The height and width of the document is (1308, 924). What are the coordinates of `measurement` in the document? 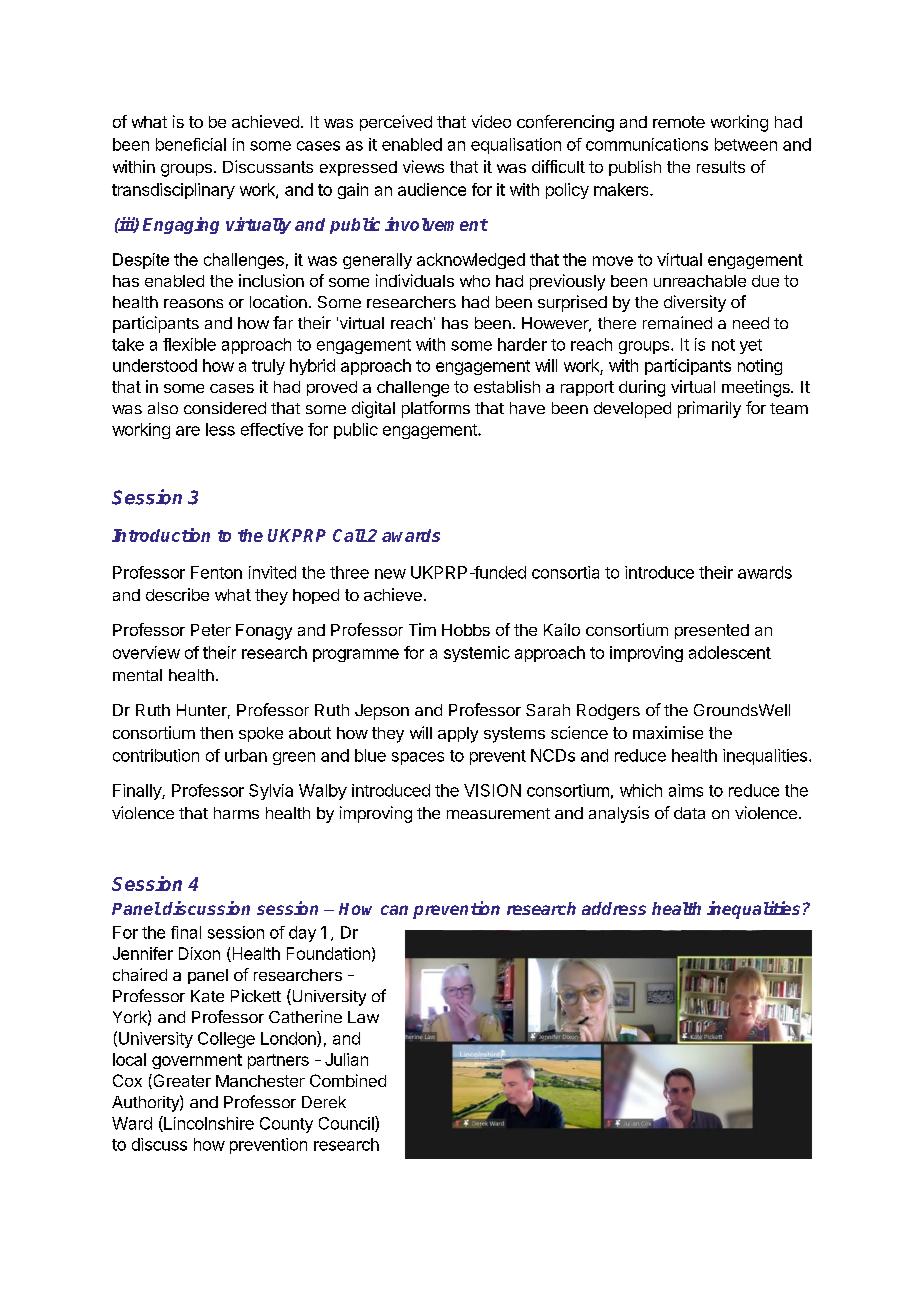 It's located at (498, 813).
